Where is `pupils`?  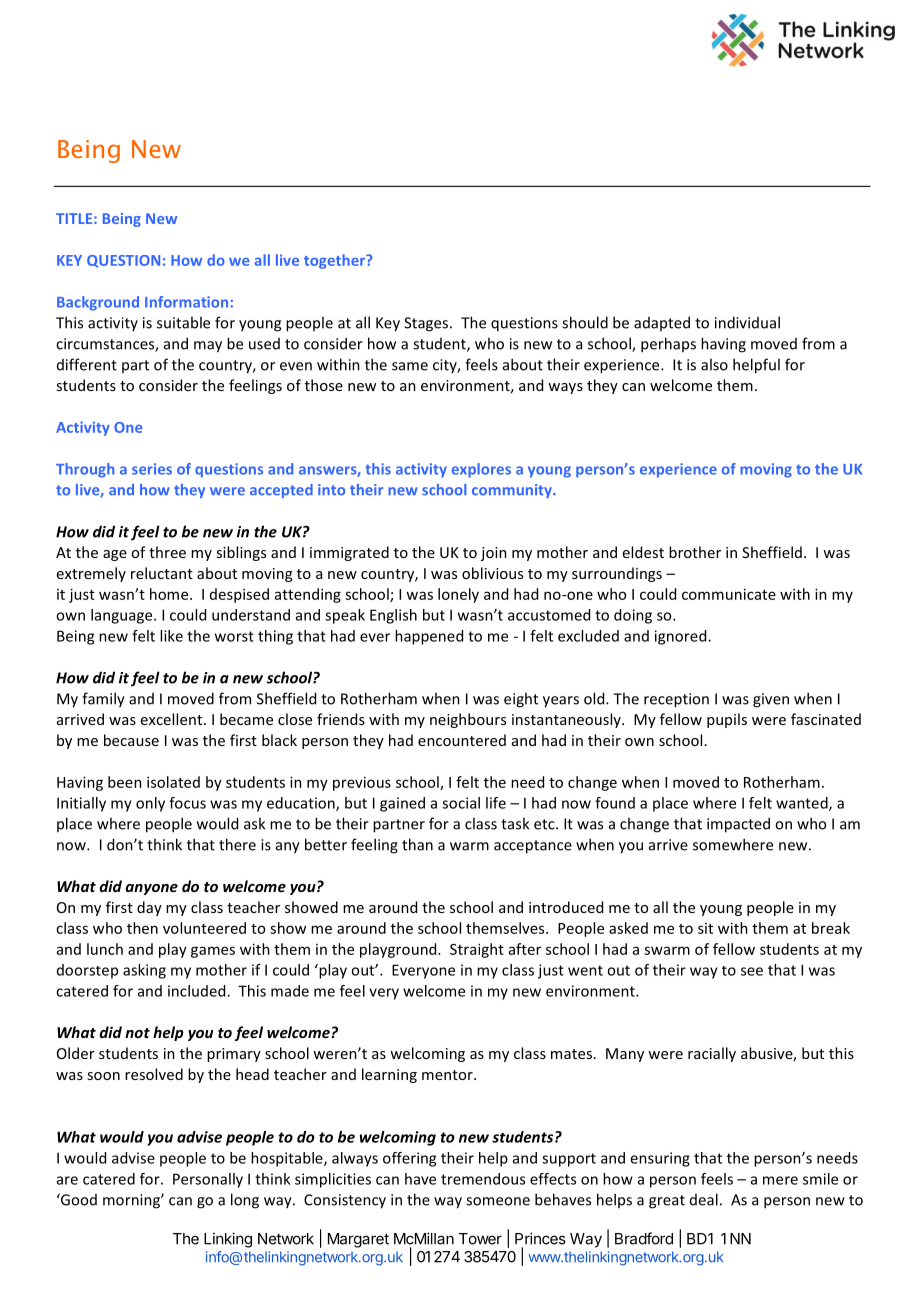 pupils is located at coordinates (727, 720).
